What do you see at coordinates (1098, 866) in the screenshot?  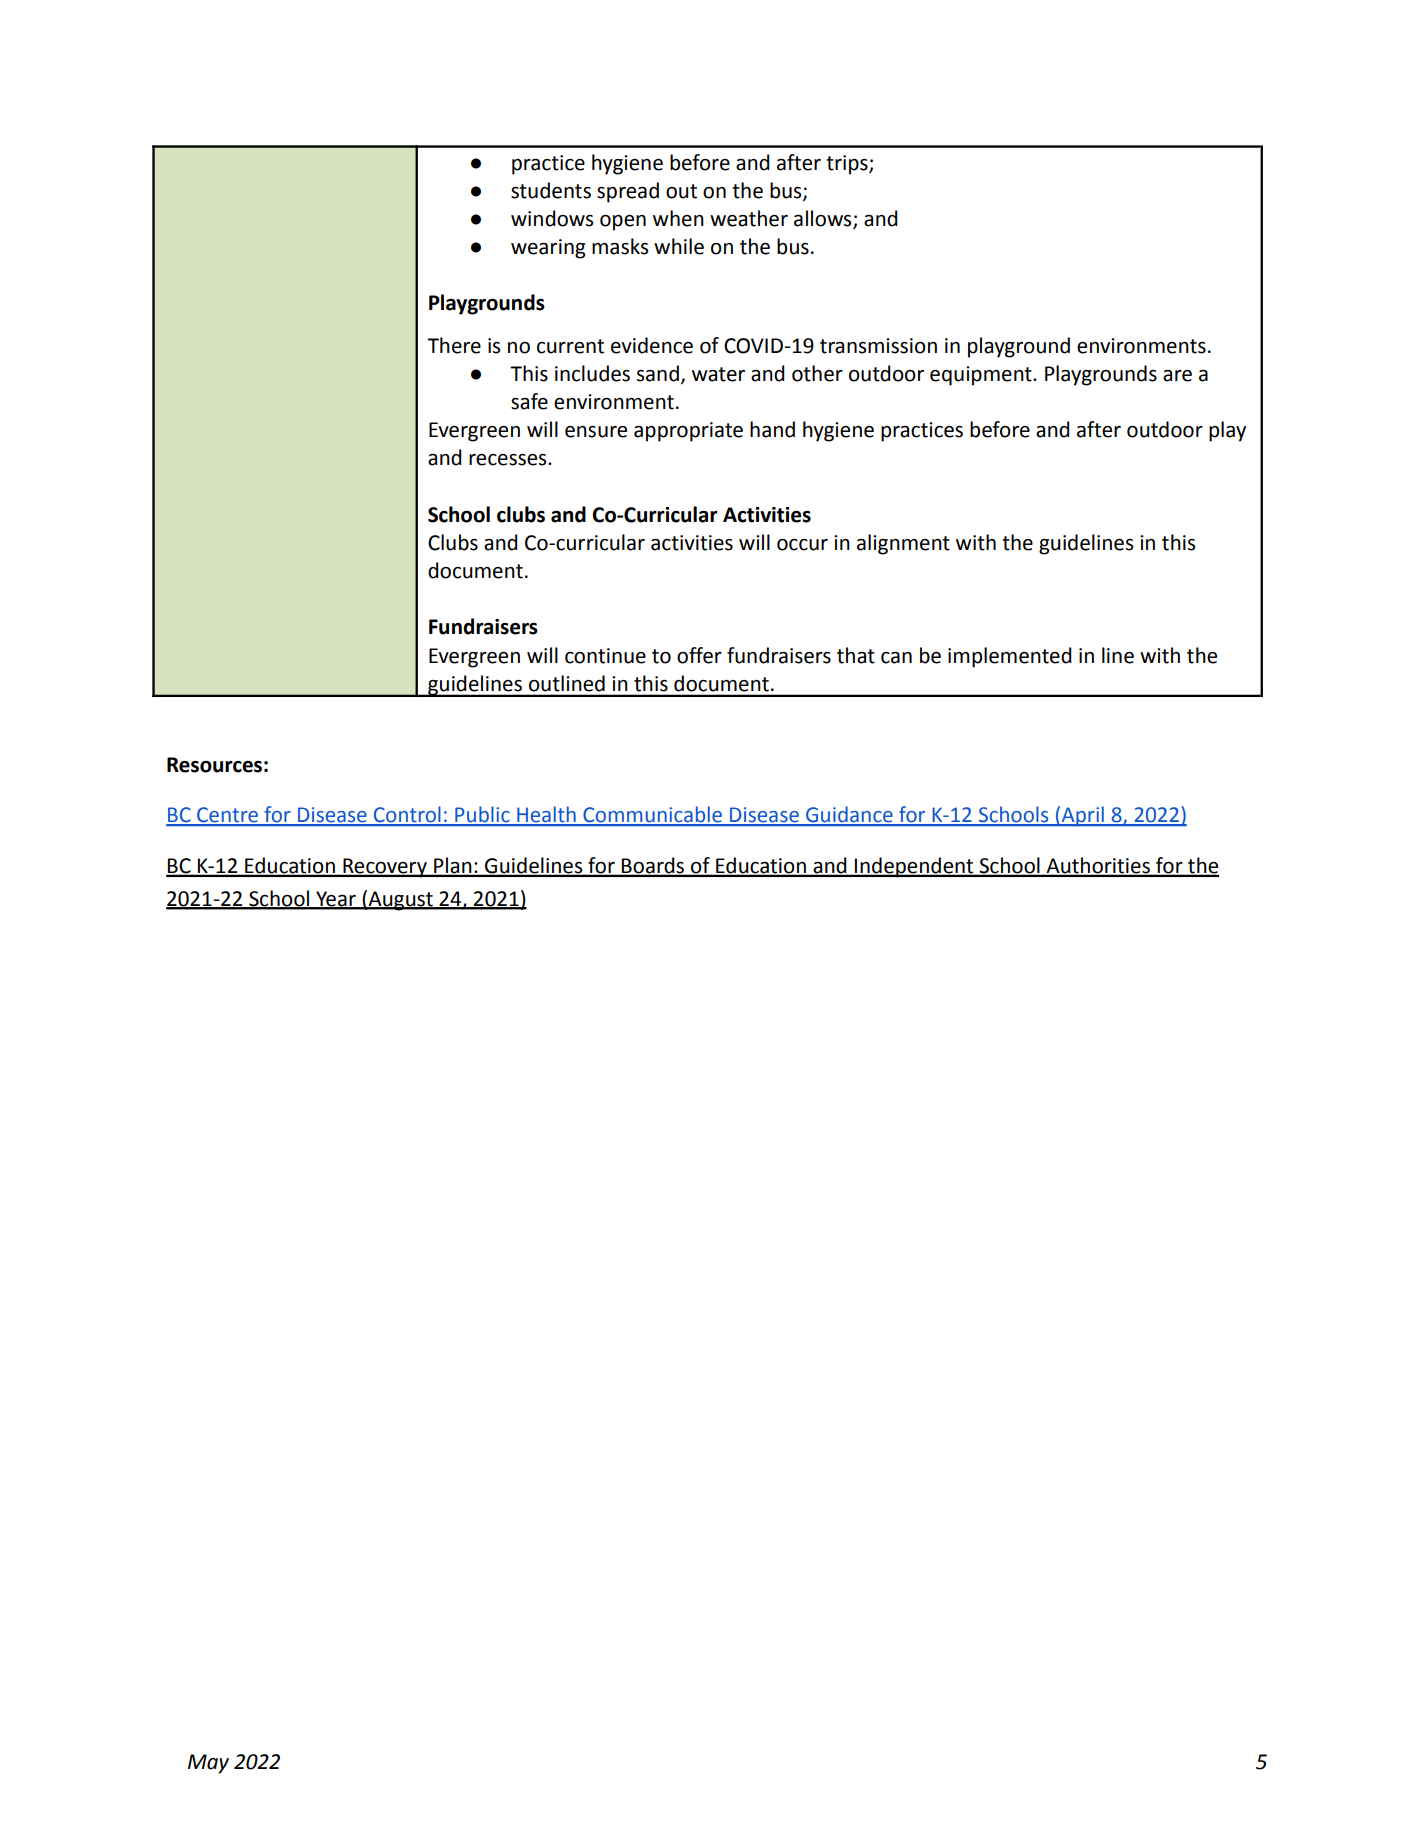 I see `Authorities` at bounding box center [1098, 866].
